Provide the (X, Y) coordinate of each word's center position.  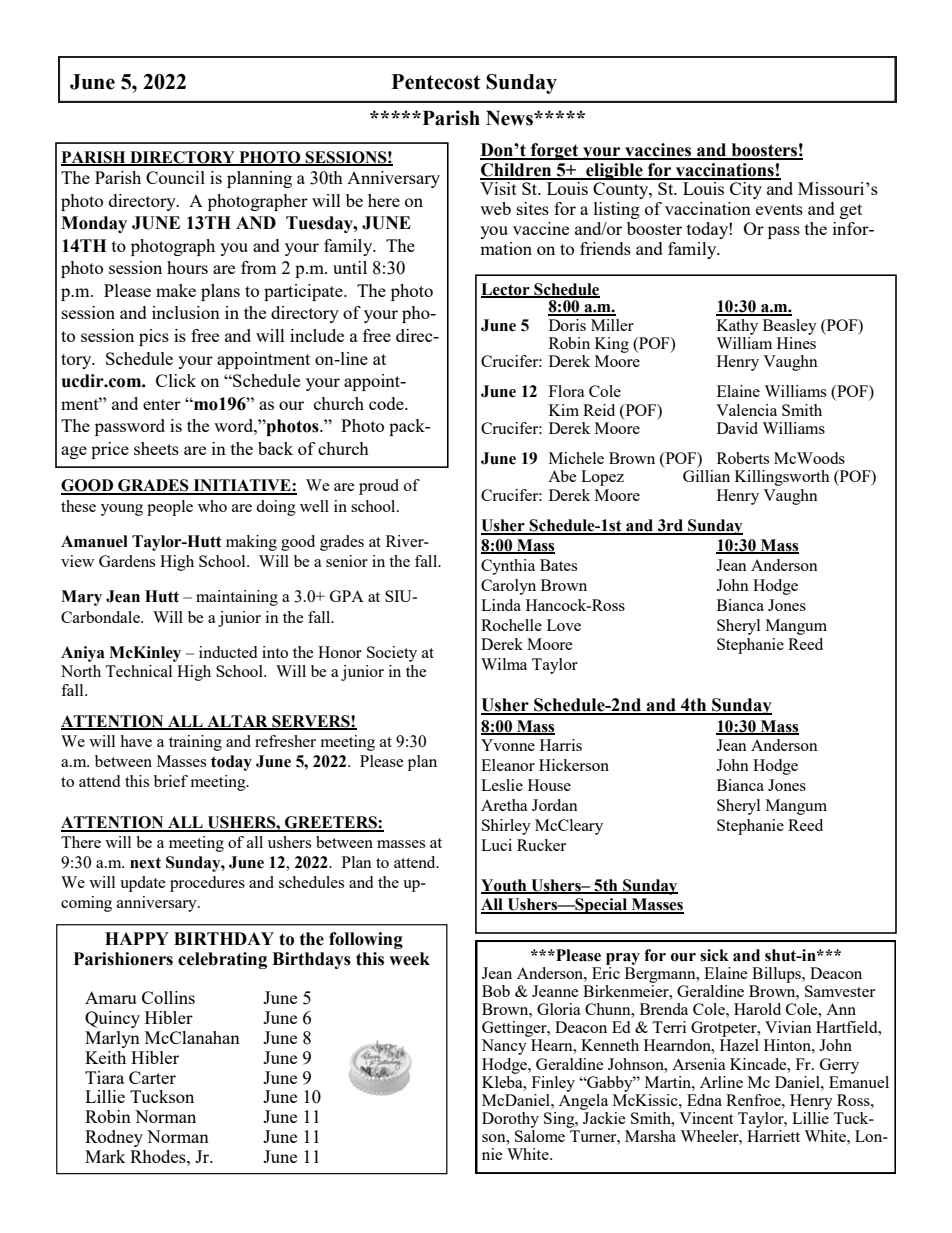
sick (714, 955)
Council (175, 177)
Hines (796, 341)
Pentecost (436, 82)
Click (176, 380)
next (145, 863)
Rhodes (159, 1156)
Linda (501, 605)
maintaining (237, 598)
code (387, 403)
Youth (505, 886)
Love (564, 625)
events (779, 209)
